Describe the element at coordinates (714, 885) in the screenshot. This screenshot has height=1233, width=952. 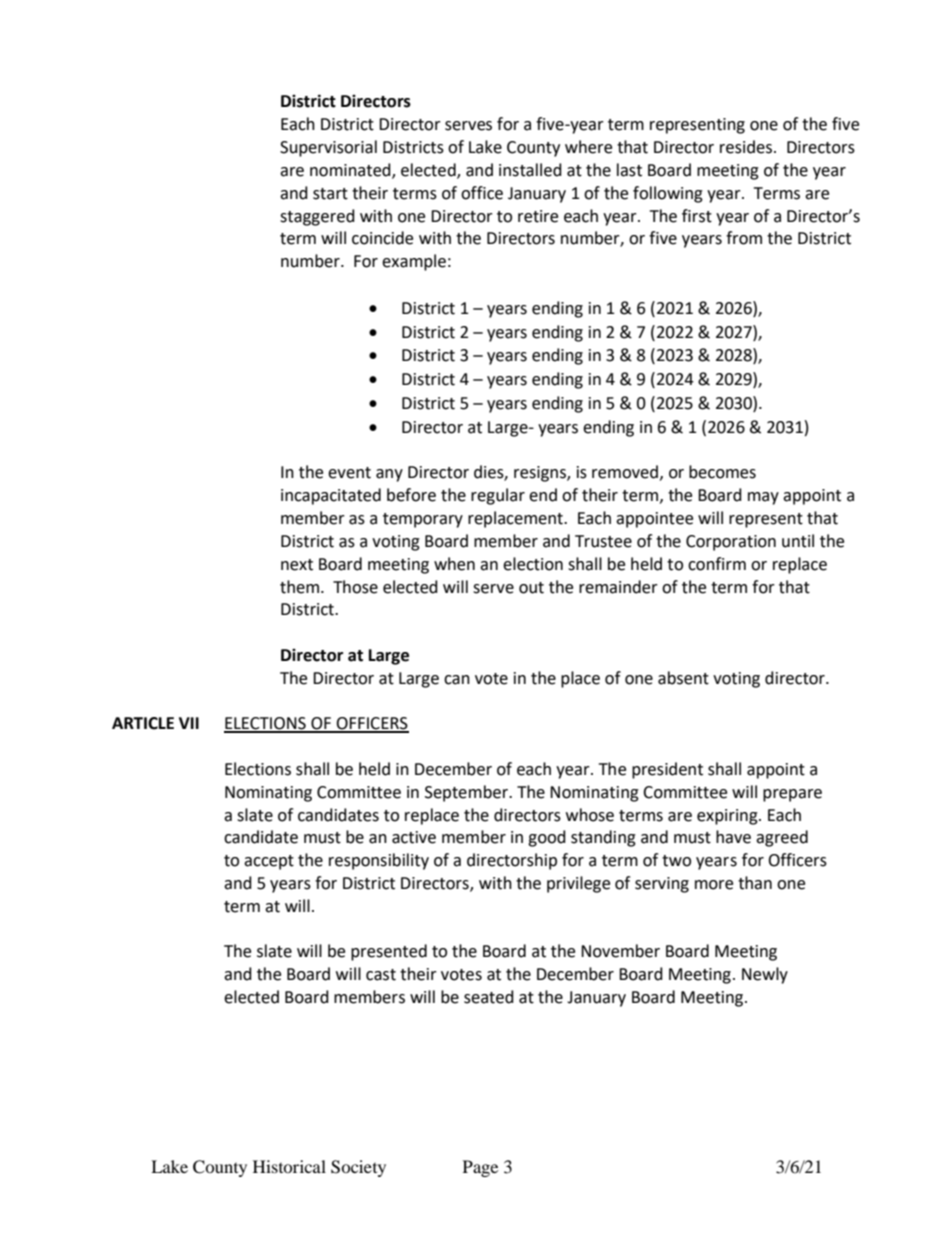
I see `more` at that location.
